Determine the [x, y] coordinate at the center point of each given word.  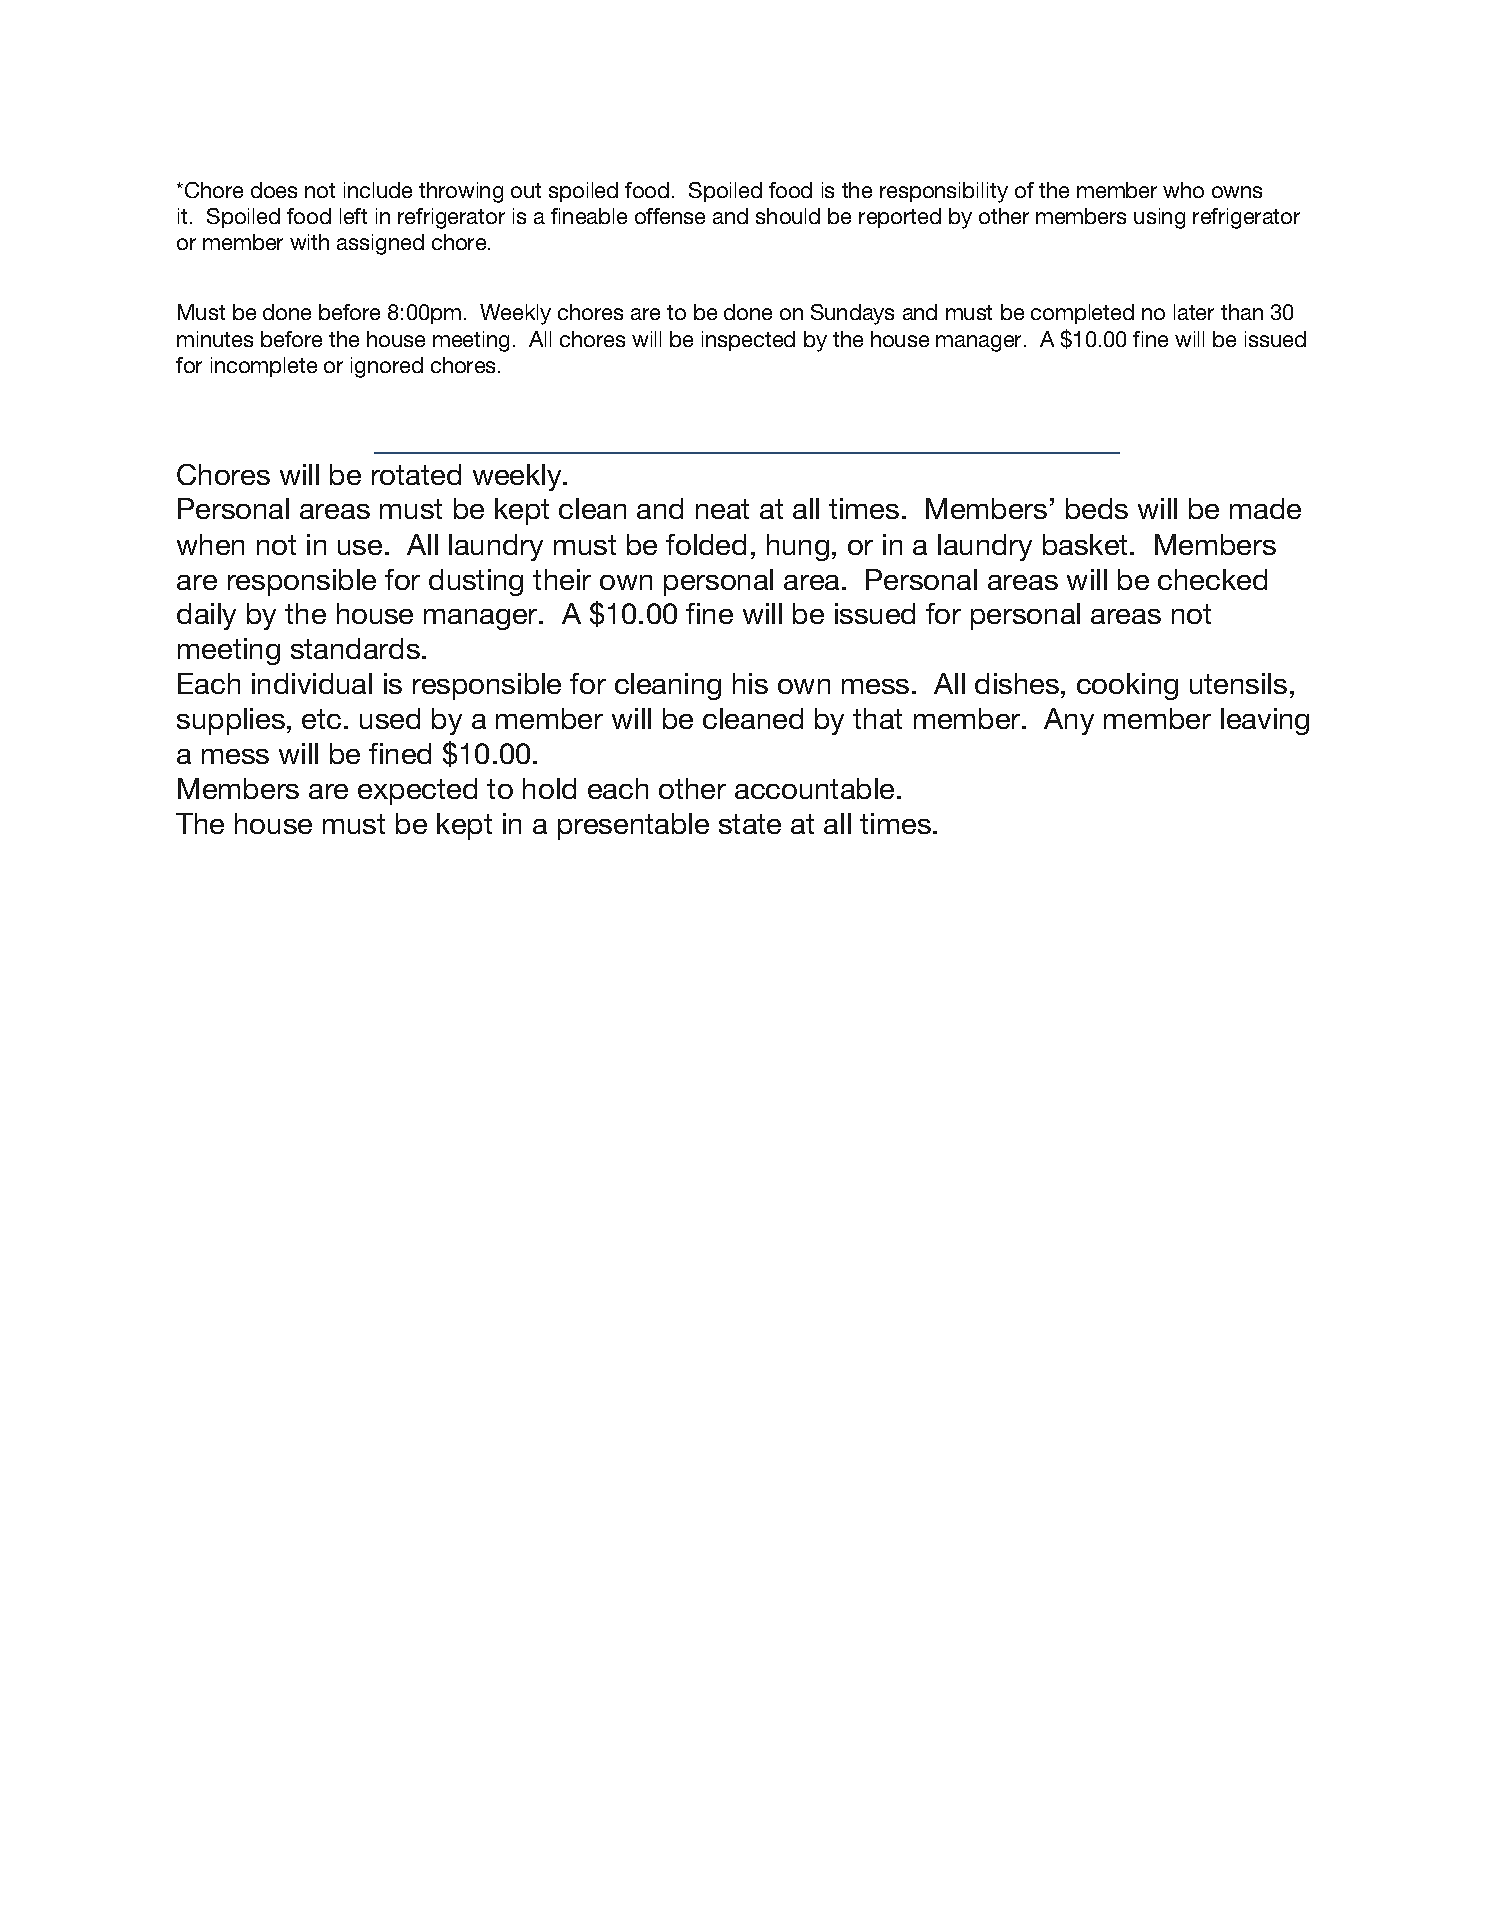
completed [1082, 314]
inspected [748, 341]
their [562, 579]
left [353, 216]
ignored [387, 367]
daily [206, 616]
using [1159, 218]
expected [417, 791]
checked [1212, 579]
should [788, 216]
